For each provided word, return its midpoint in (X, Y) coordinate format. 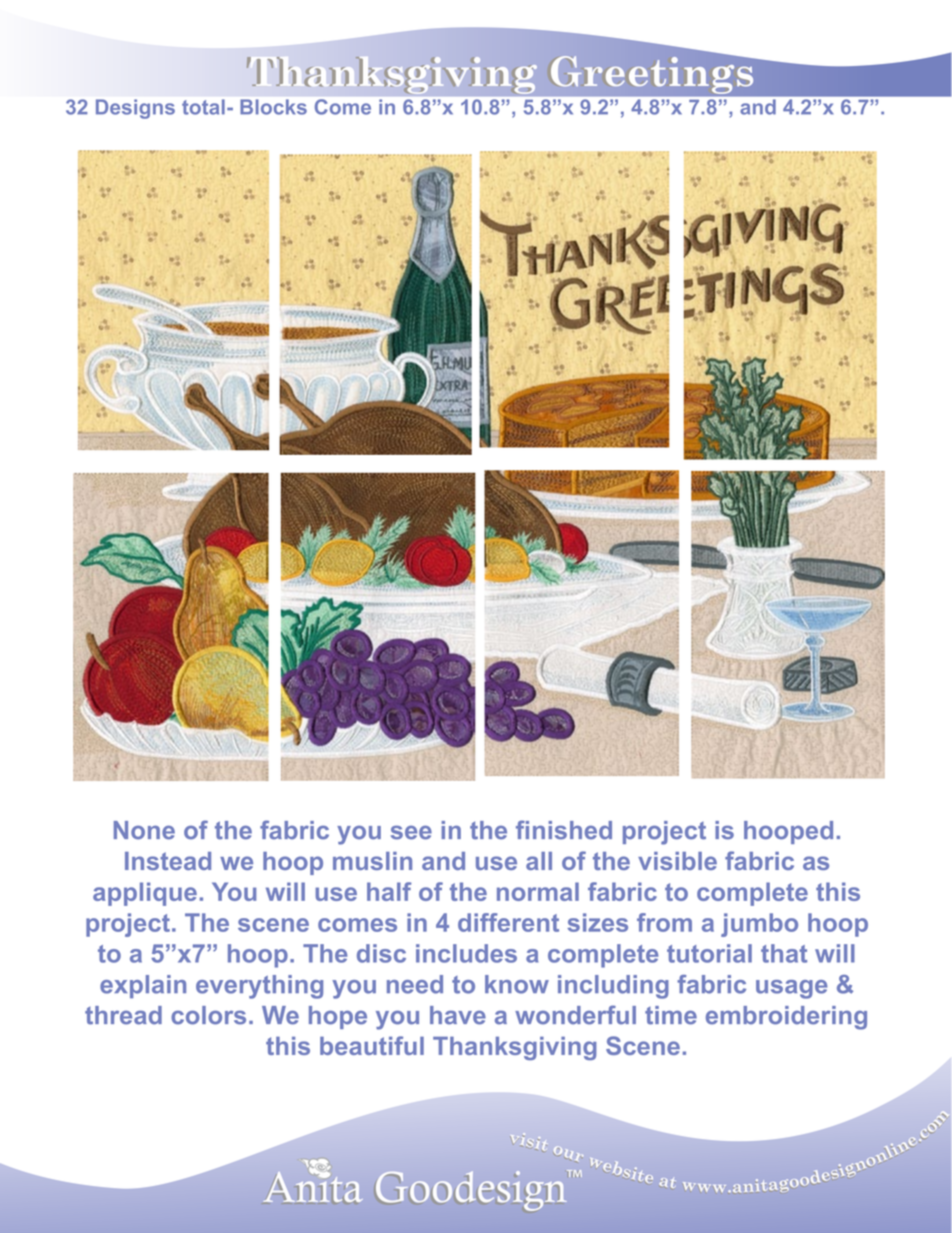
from (664, 922)
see (411, 833)
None (144, 830)
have (458, 1015)
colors (208, 1015)
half (389, 891)
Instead (168, 861)
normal (538, 891)
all (539, 861)
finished (564, 830)
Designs (135, 109)
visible (677, 861)
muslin (372, 861)
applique (145, 894)
